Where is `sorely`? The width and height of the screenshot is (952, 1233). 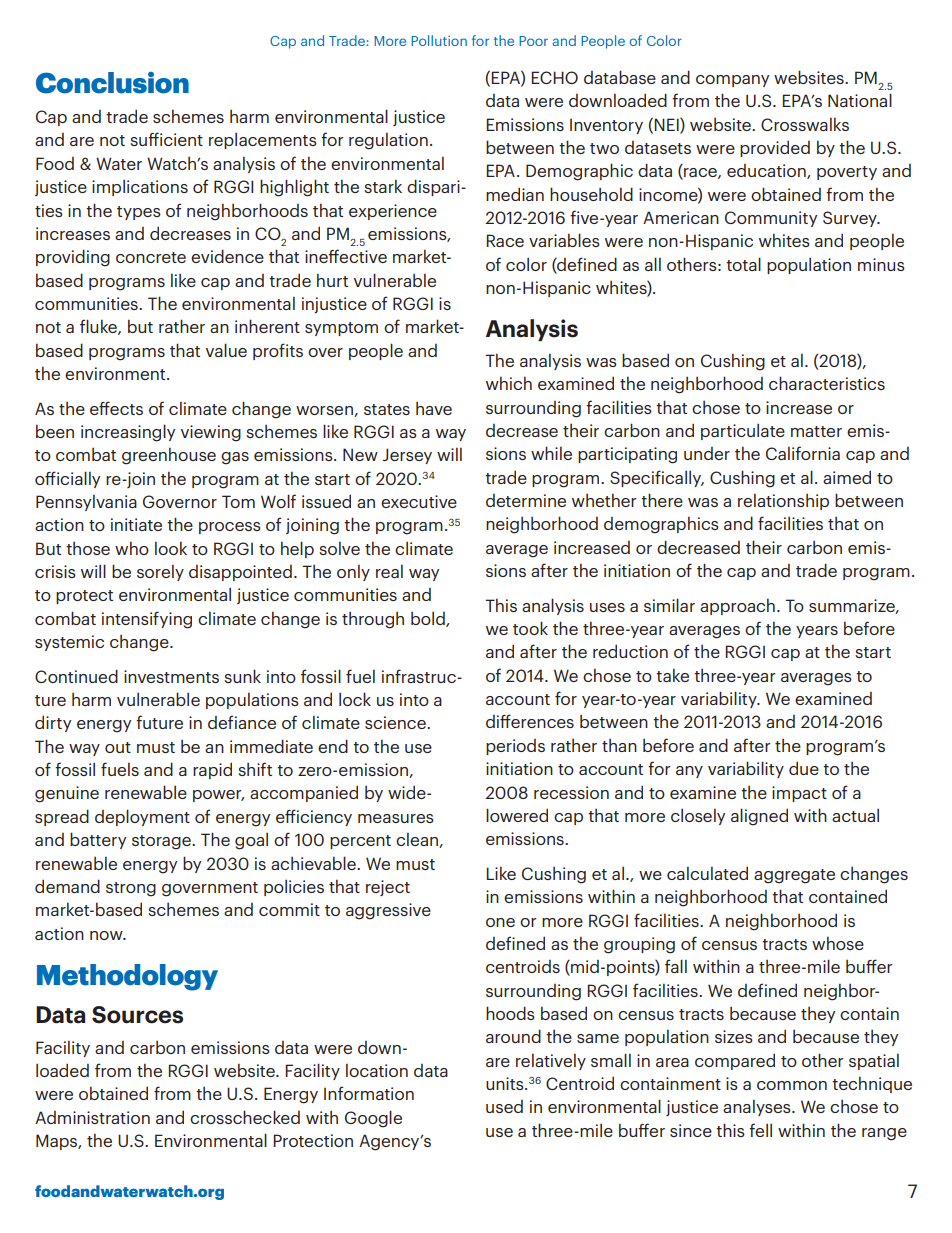
sorely is located at coordinates (160, 573).
